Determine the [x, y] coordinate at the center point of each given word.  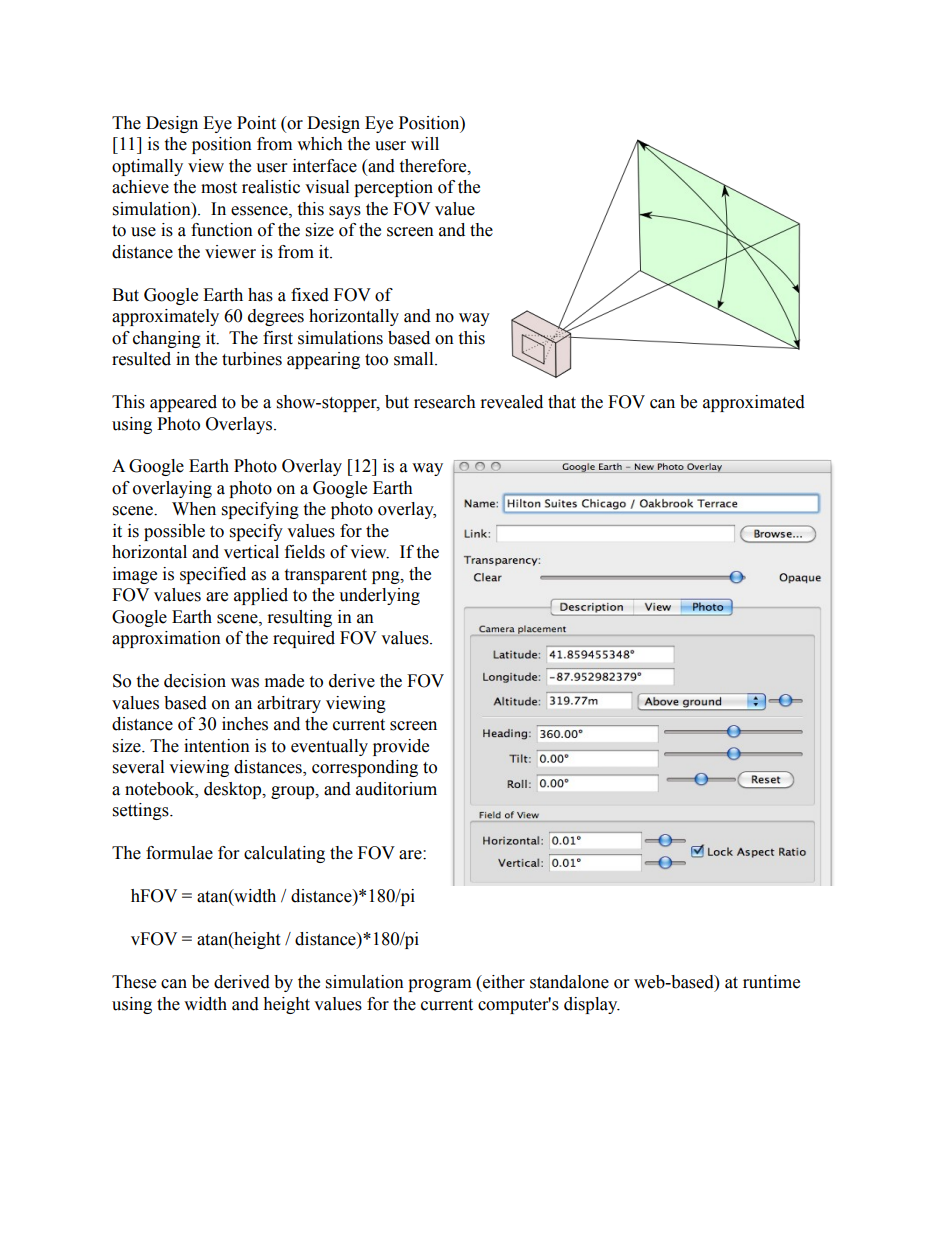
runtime [771, 982]
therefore [434, 166]
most [219, 188]
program [439, 985]
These [134, 982]
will [425, 143]
